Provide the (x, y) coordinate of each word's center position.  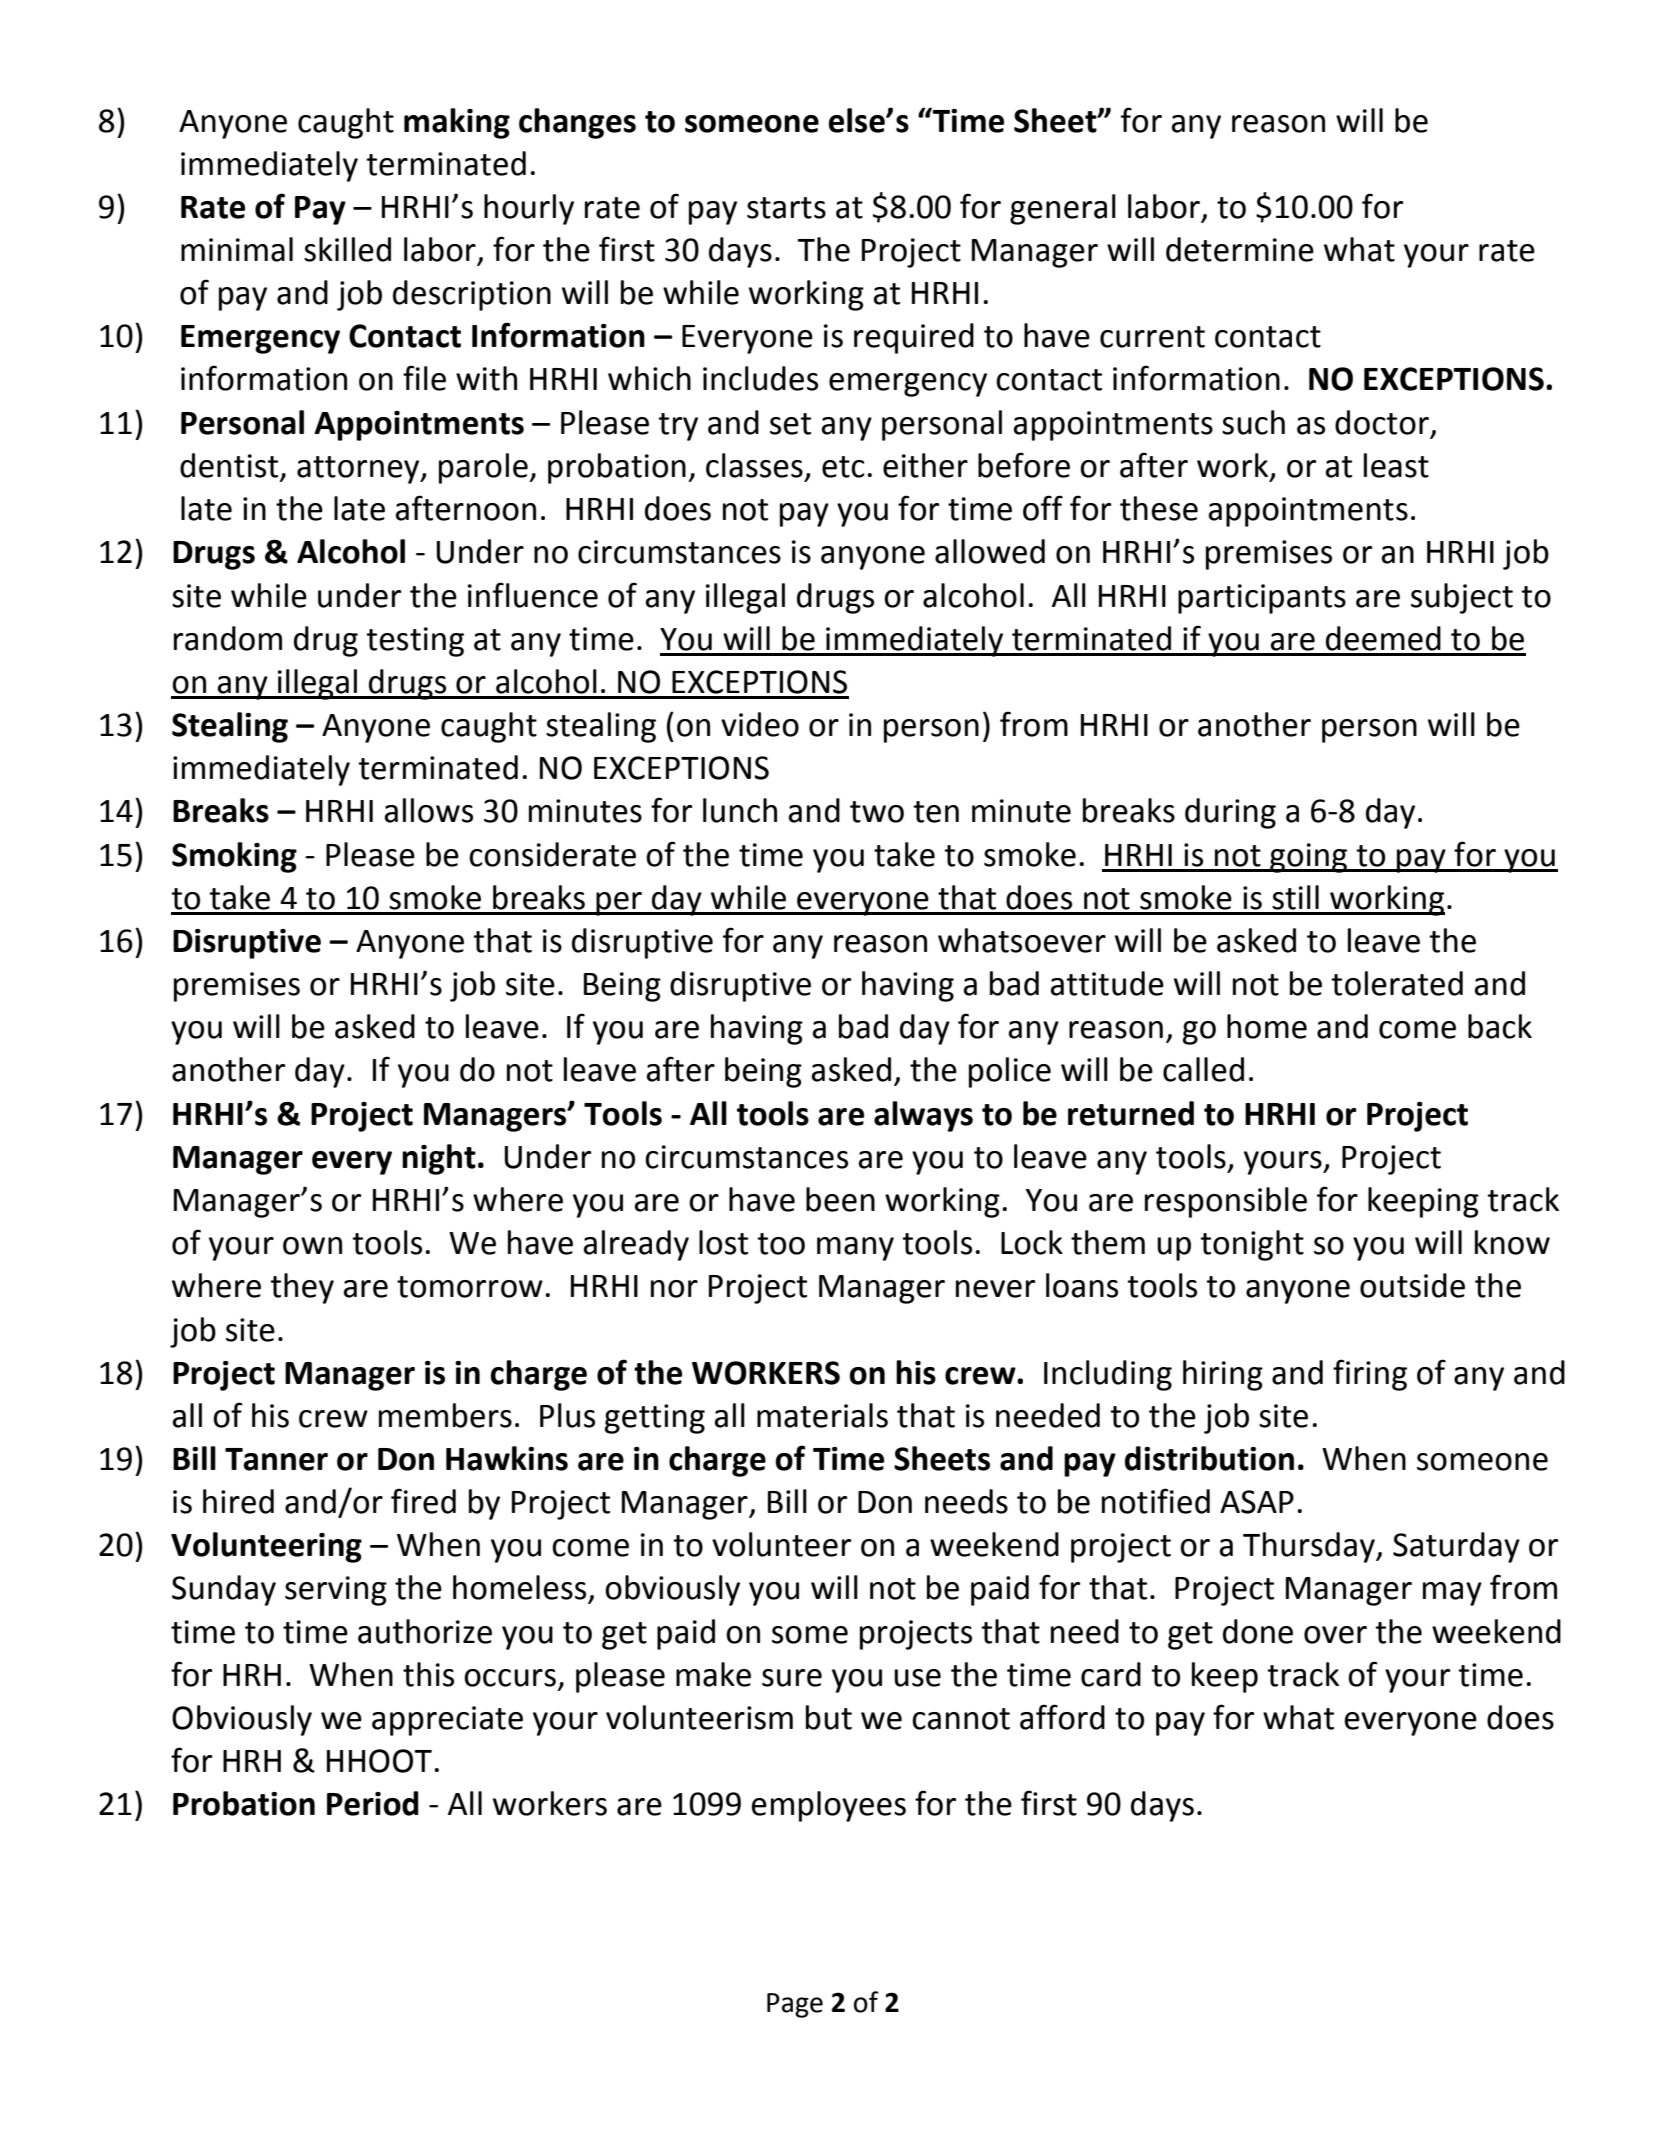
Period (373, 1803)
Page (795, 2005)
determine (1240, 249)
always (923, 1116)
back (1500, 1026)
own (312, 1246)
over (1335, 1635)
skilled (347, 249)
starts (786, 208)
